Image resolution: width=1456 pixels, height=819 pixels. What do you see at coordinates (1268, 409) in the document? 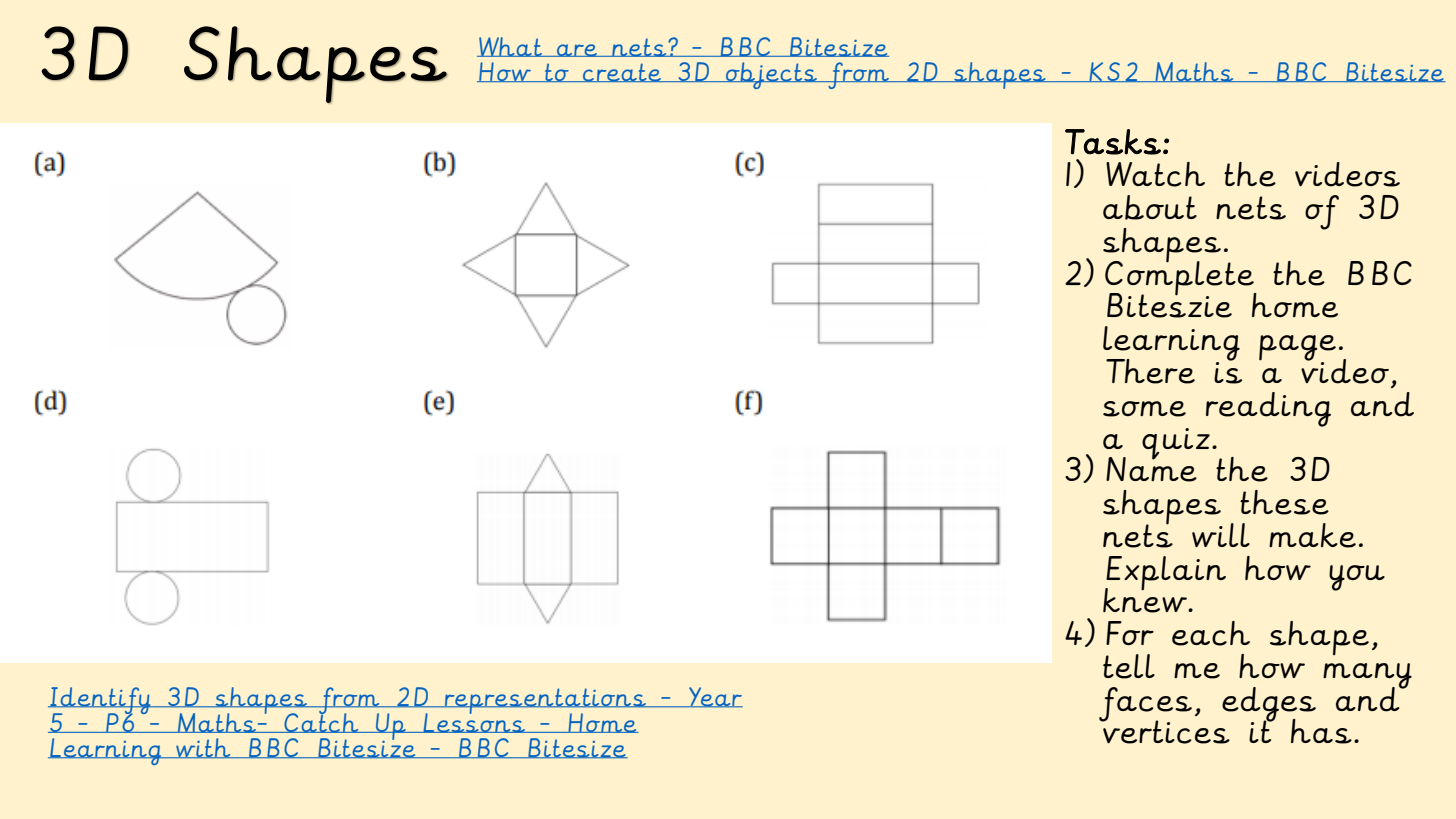
I see `reading` at bounding box center [1268, 409].
